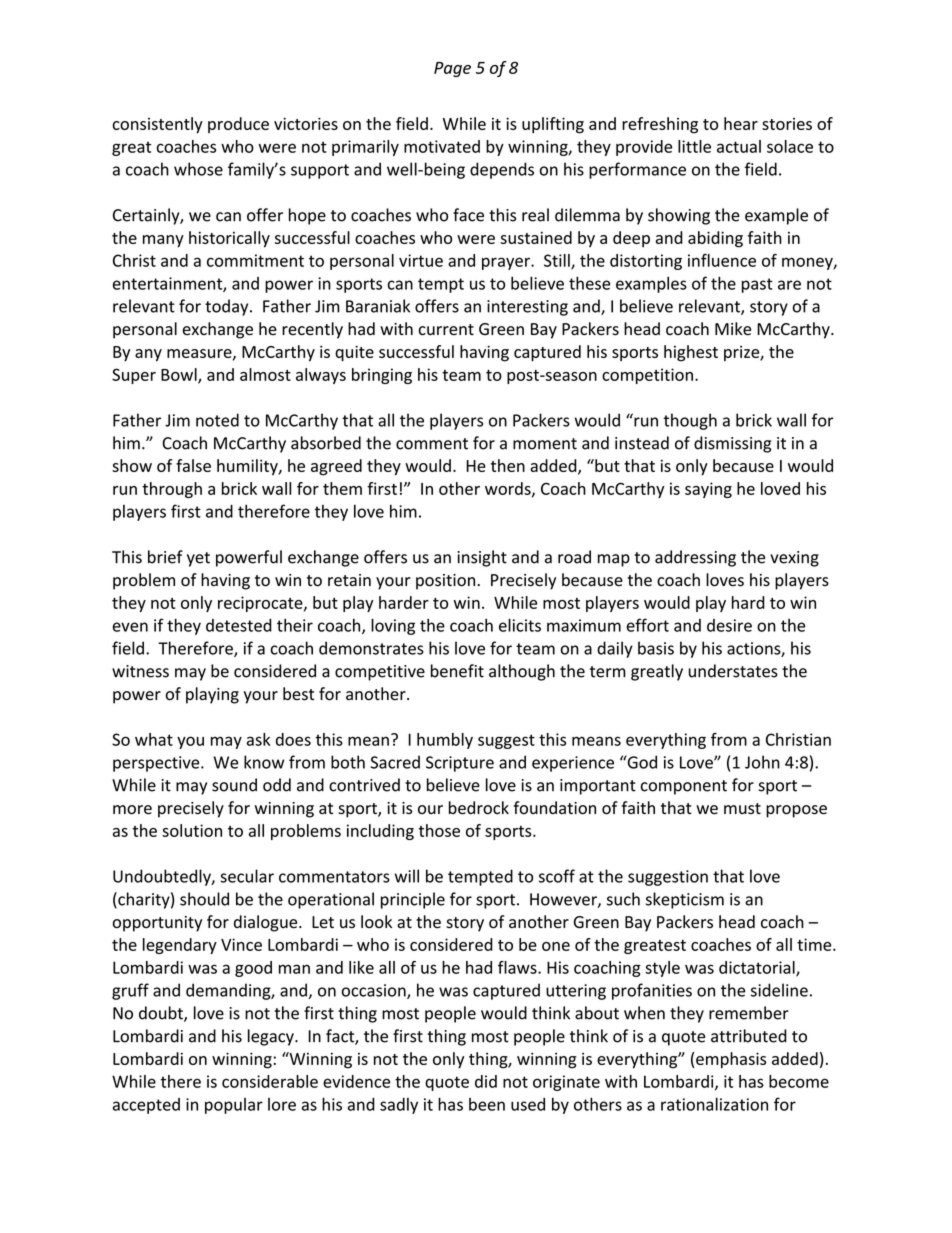 This screenshot has height=1233, width=952. What do you see at coordinates (452, 69) in the screenshot?
I see `Page` at bounding box center [452, 69].
